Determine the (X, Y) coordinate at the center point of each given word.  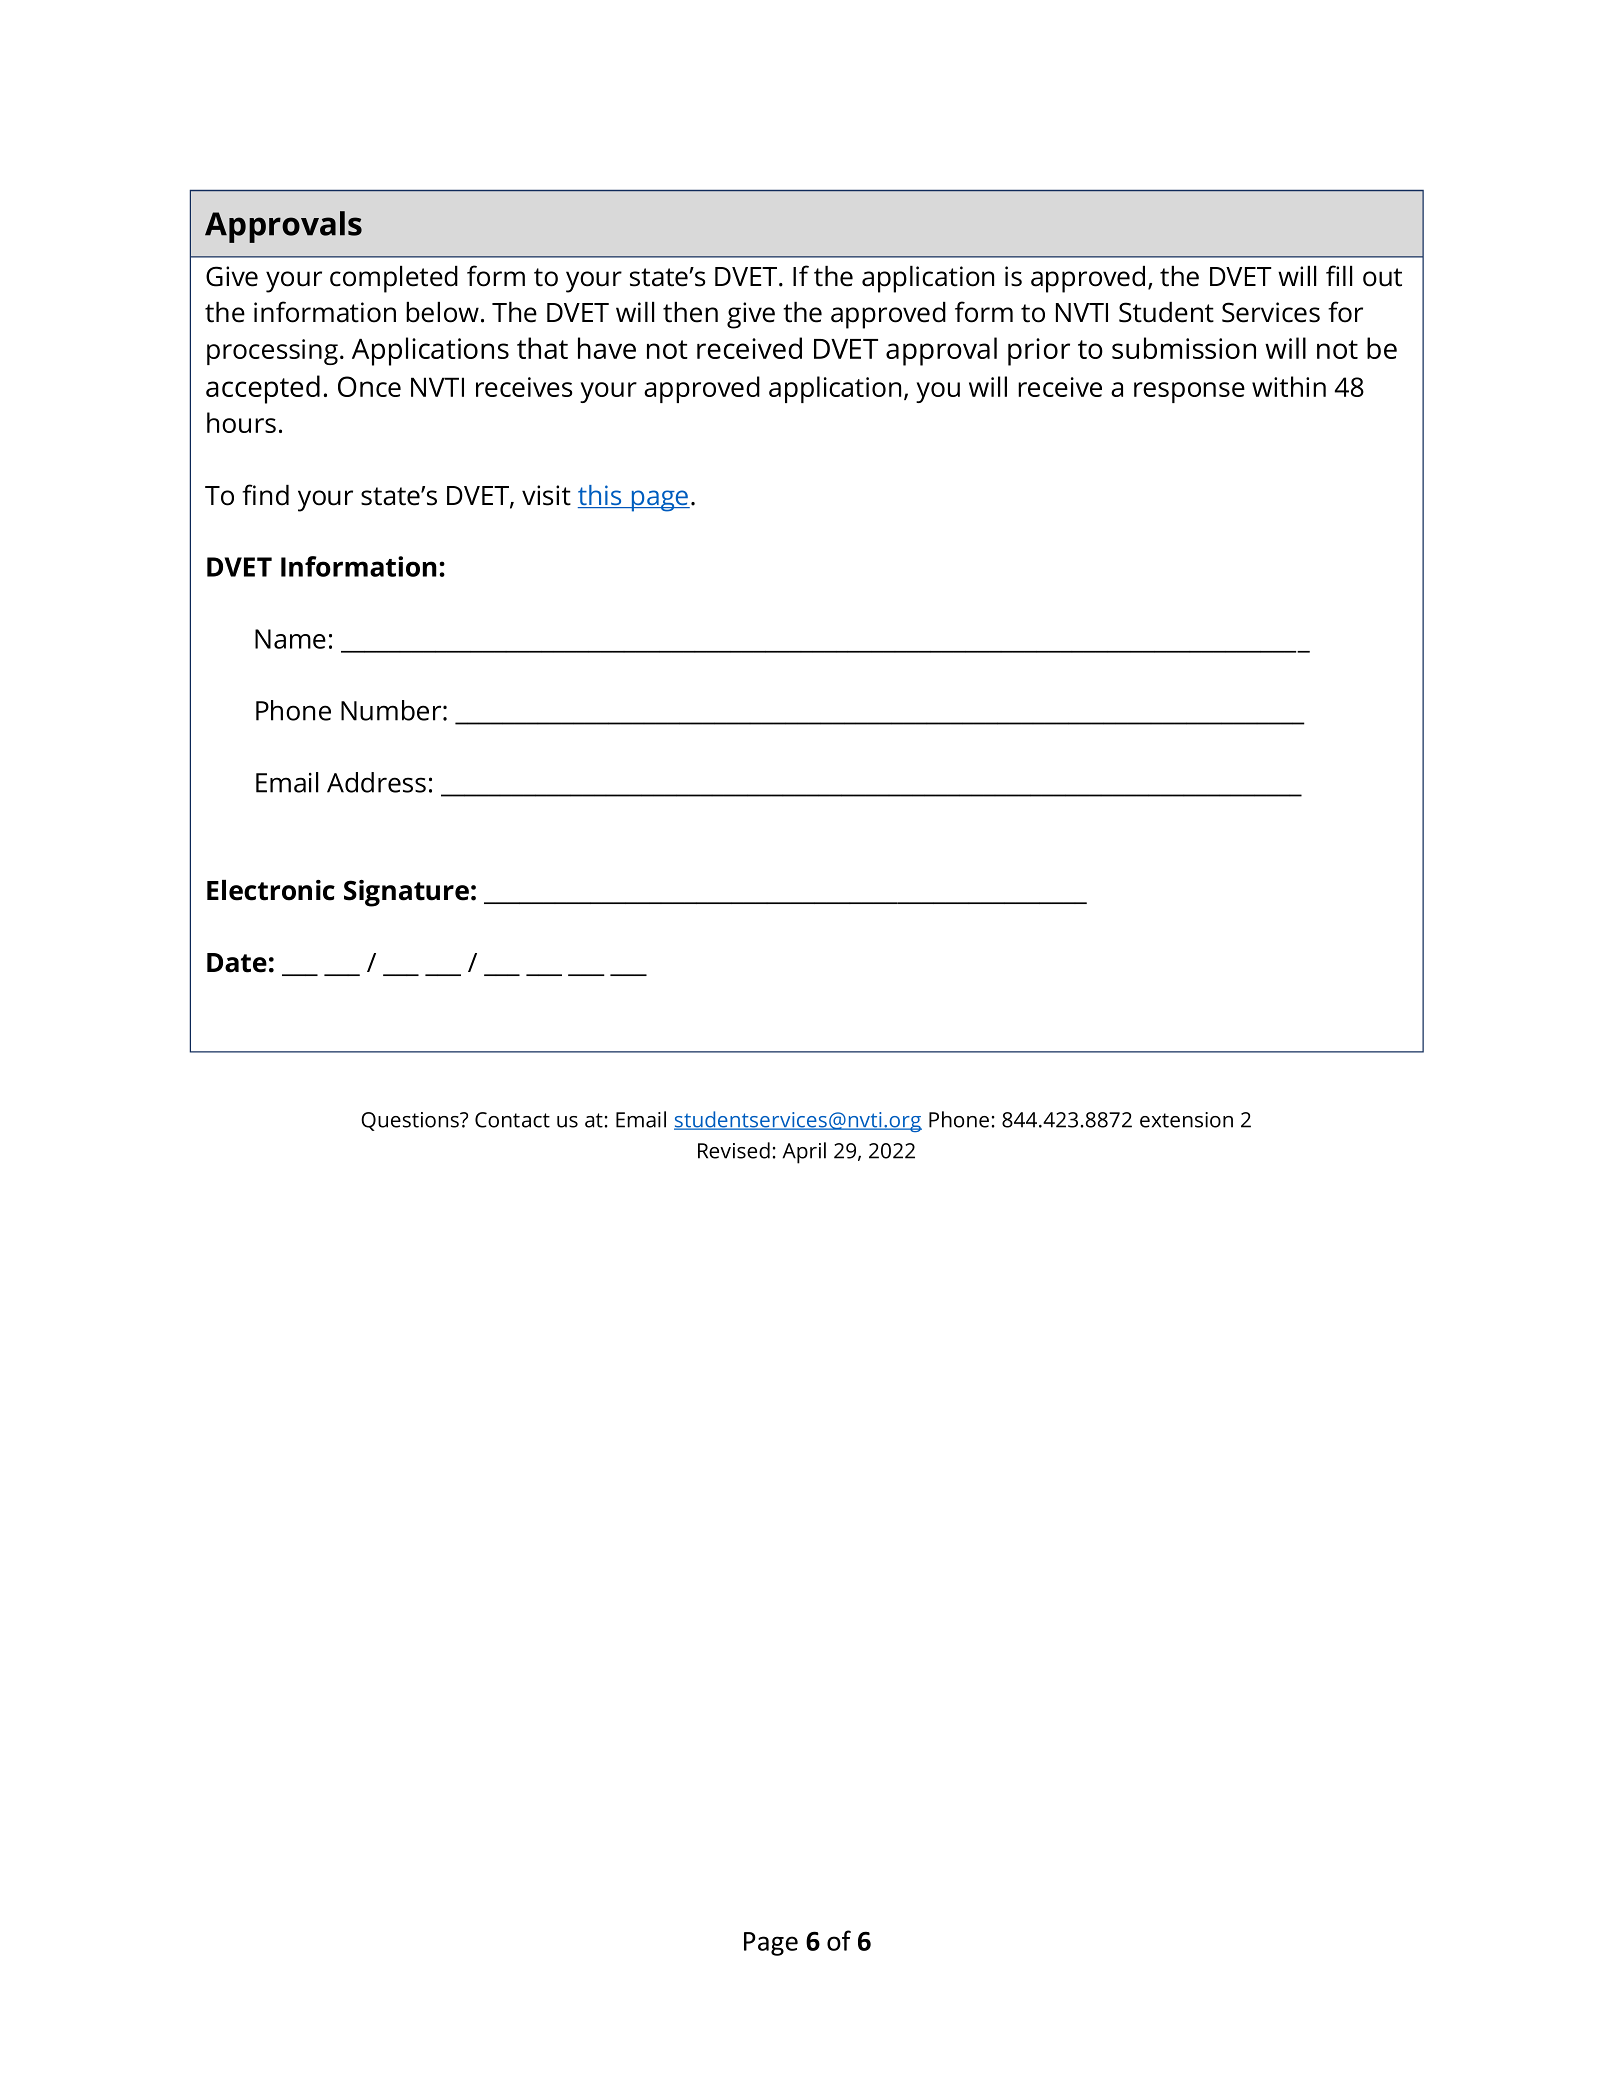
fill (1339, 275)
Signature (406, 893)
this (601, 496)
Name (290, 639)
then (690, 312)
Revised (734, 1150)
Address (376, 782)
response (1189, 392)
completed (394, 279)
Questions (411, 1121)
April (804, 1153)
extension (1186, 1120)
